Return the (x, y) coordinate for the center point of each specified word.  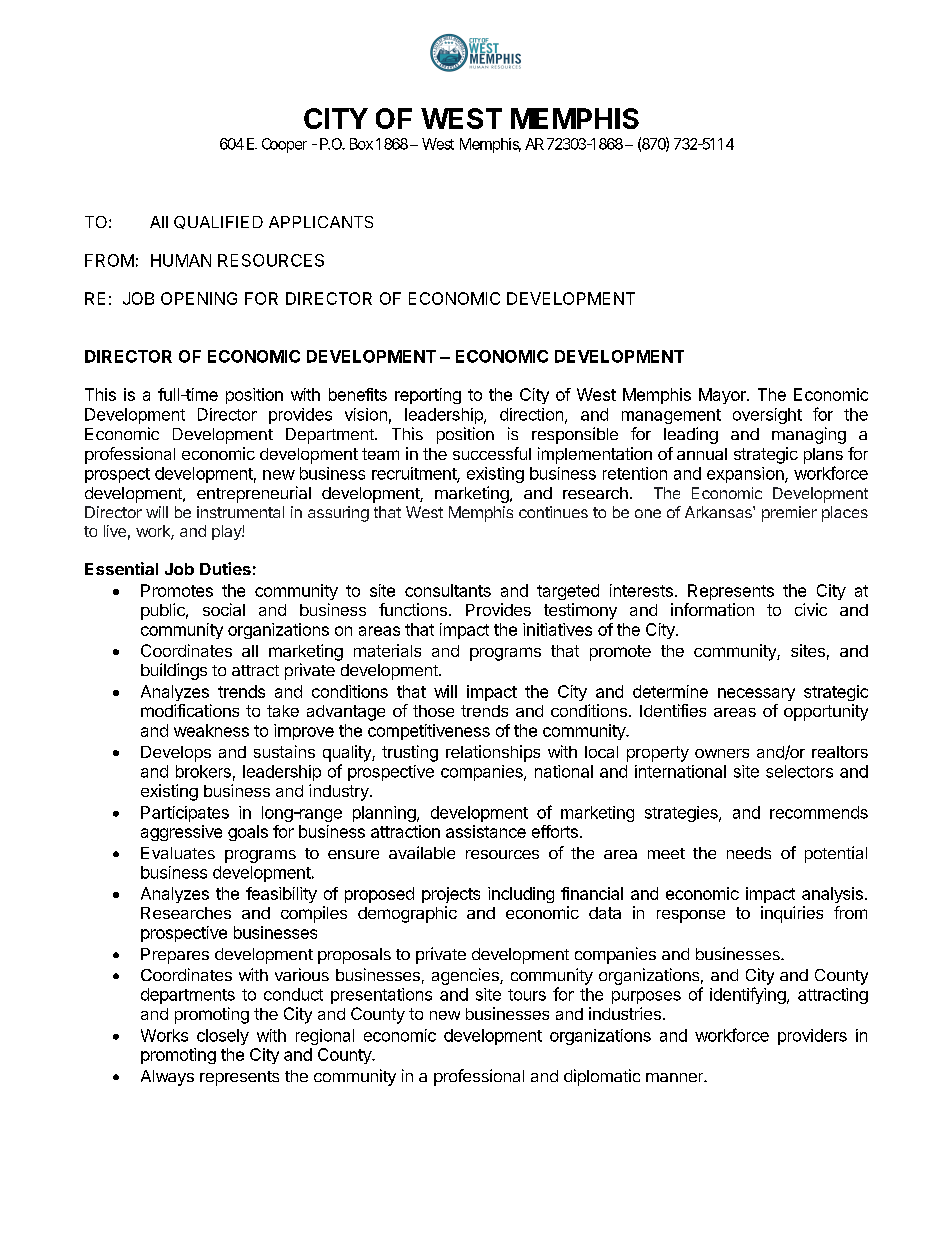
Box (361, 144)
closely (223, 1037)
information (712, 609)
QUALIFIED (218, 222)
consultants (448, 590)
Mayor (723, 396)
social (224, 609)
